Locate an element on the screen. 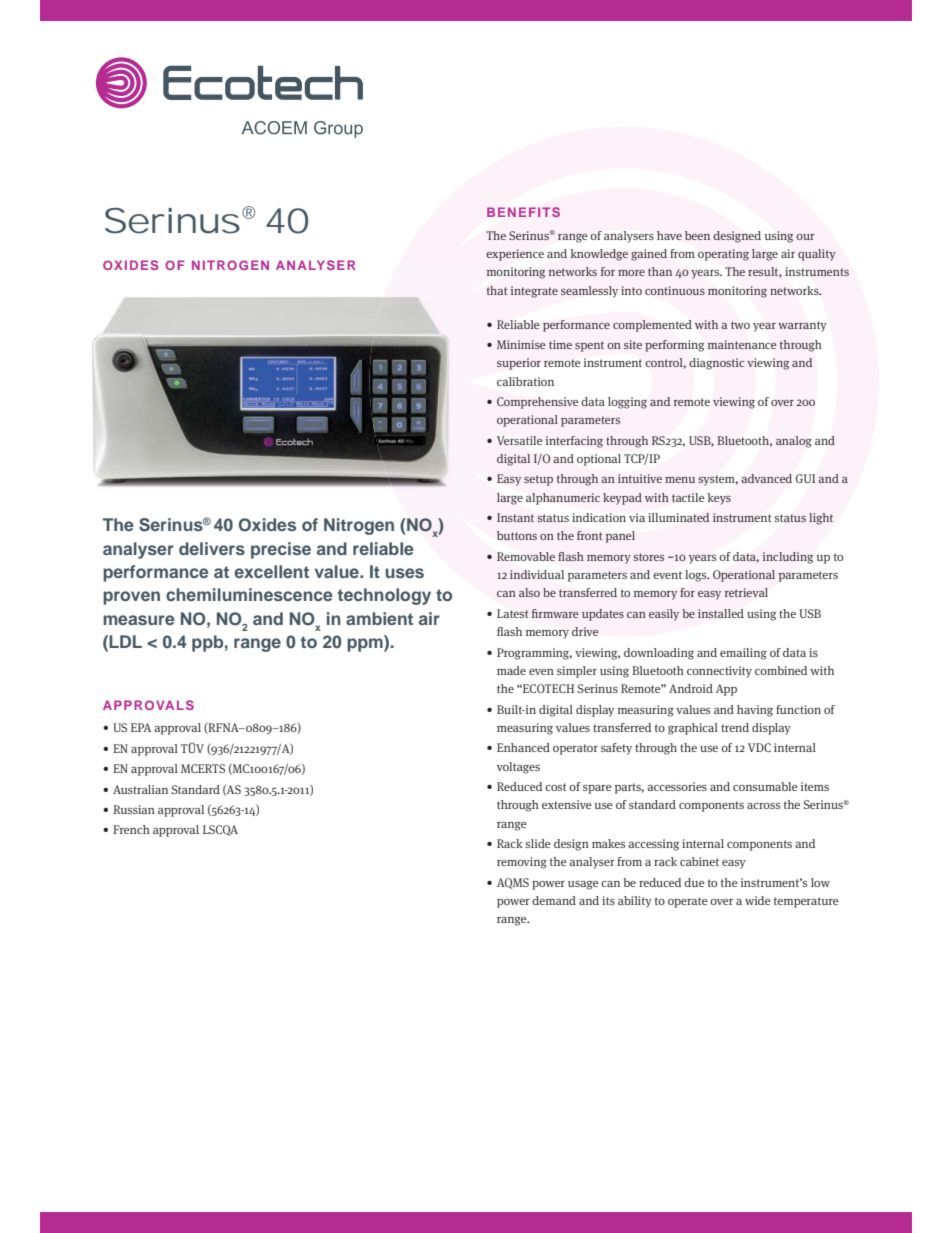  Comprehensive is located at coordinates (537, 403).
